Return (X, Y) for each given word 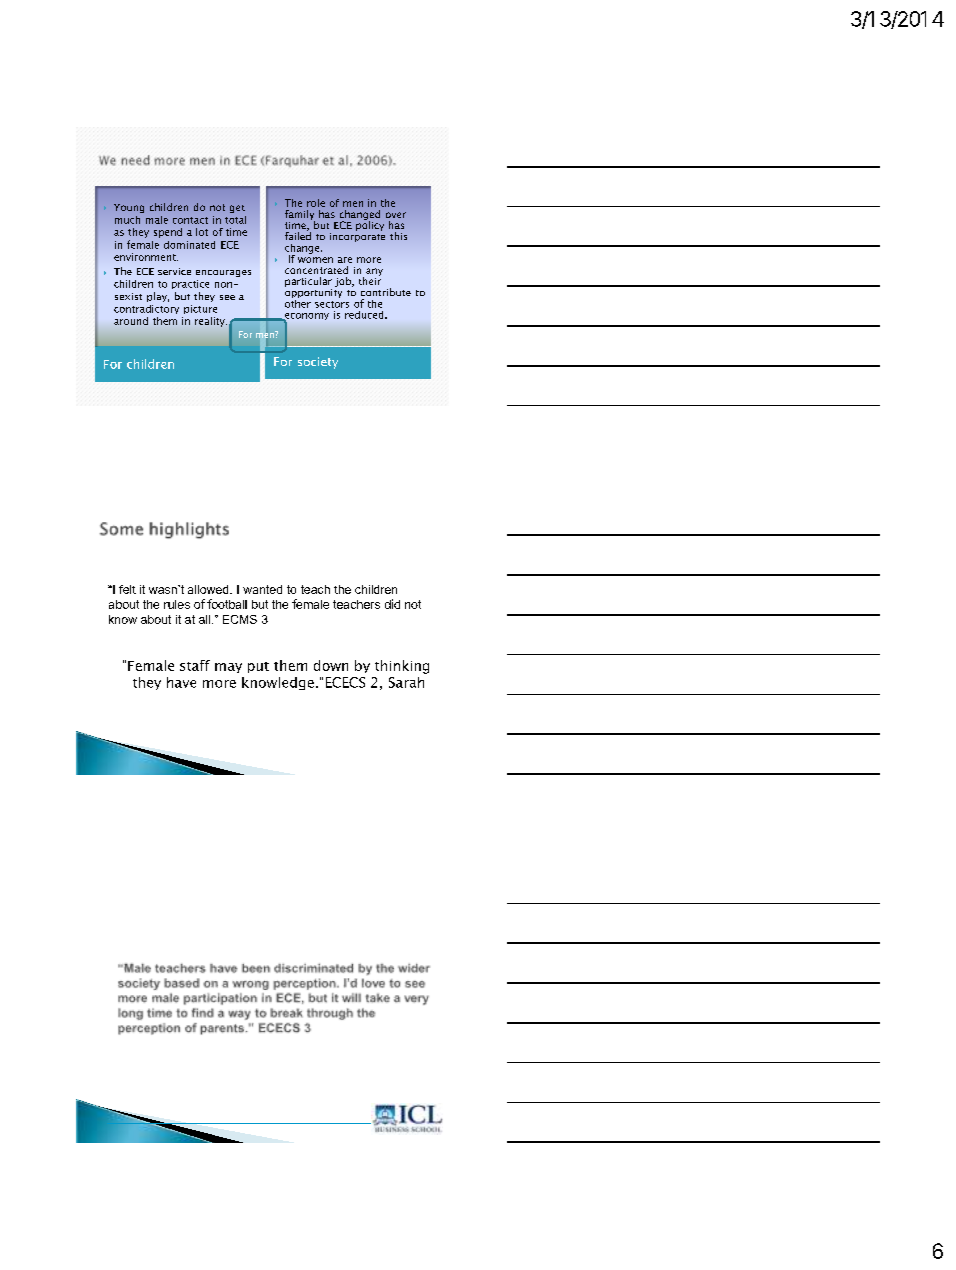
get (237, 209)
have (181, 682)
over (396, 215)
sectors (332, 304)
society (318, 363)
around (131, 321)
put (258, 667)
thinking (402, 667)
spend (168, 233)
